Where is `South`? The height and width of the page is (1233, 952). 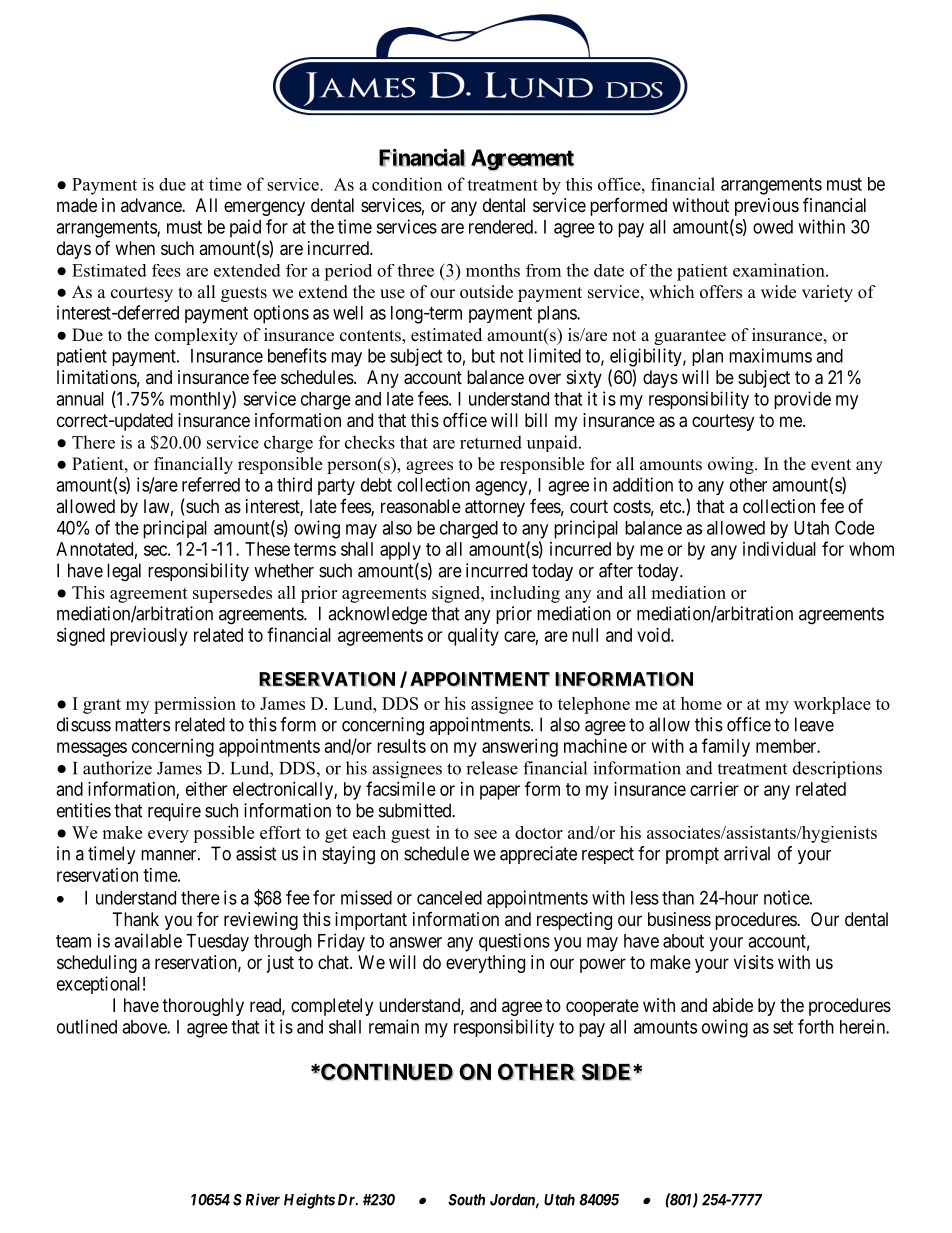 South is located at coordinates (466, 1200).
